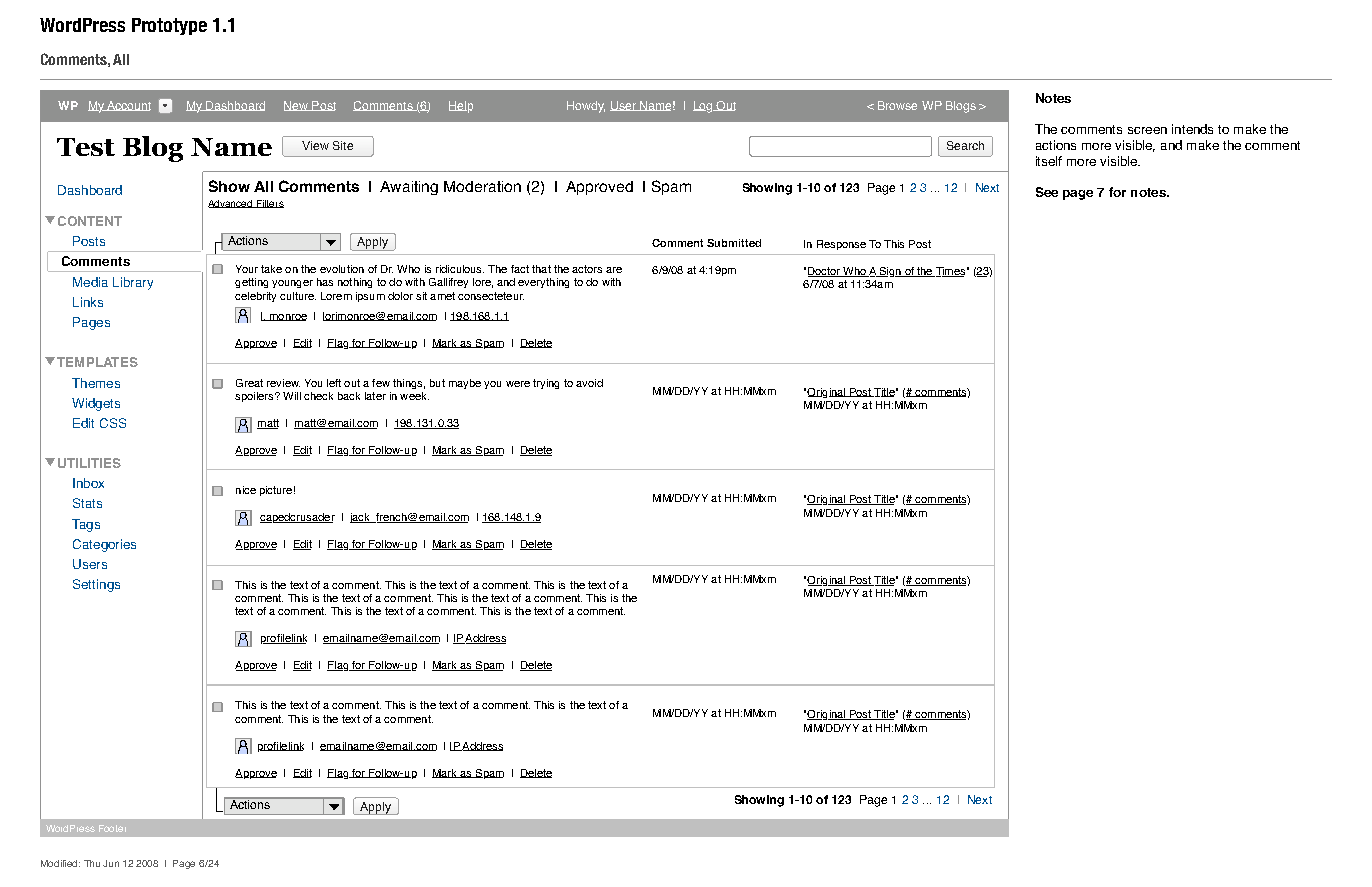 This screenshot has width=1372, height=887. What do you see at coordinates (112, 828) in the screenshot?
I see `Footer` at bounding box center [112, 828].
